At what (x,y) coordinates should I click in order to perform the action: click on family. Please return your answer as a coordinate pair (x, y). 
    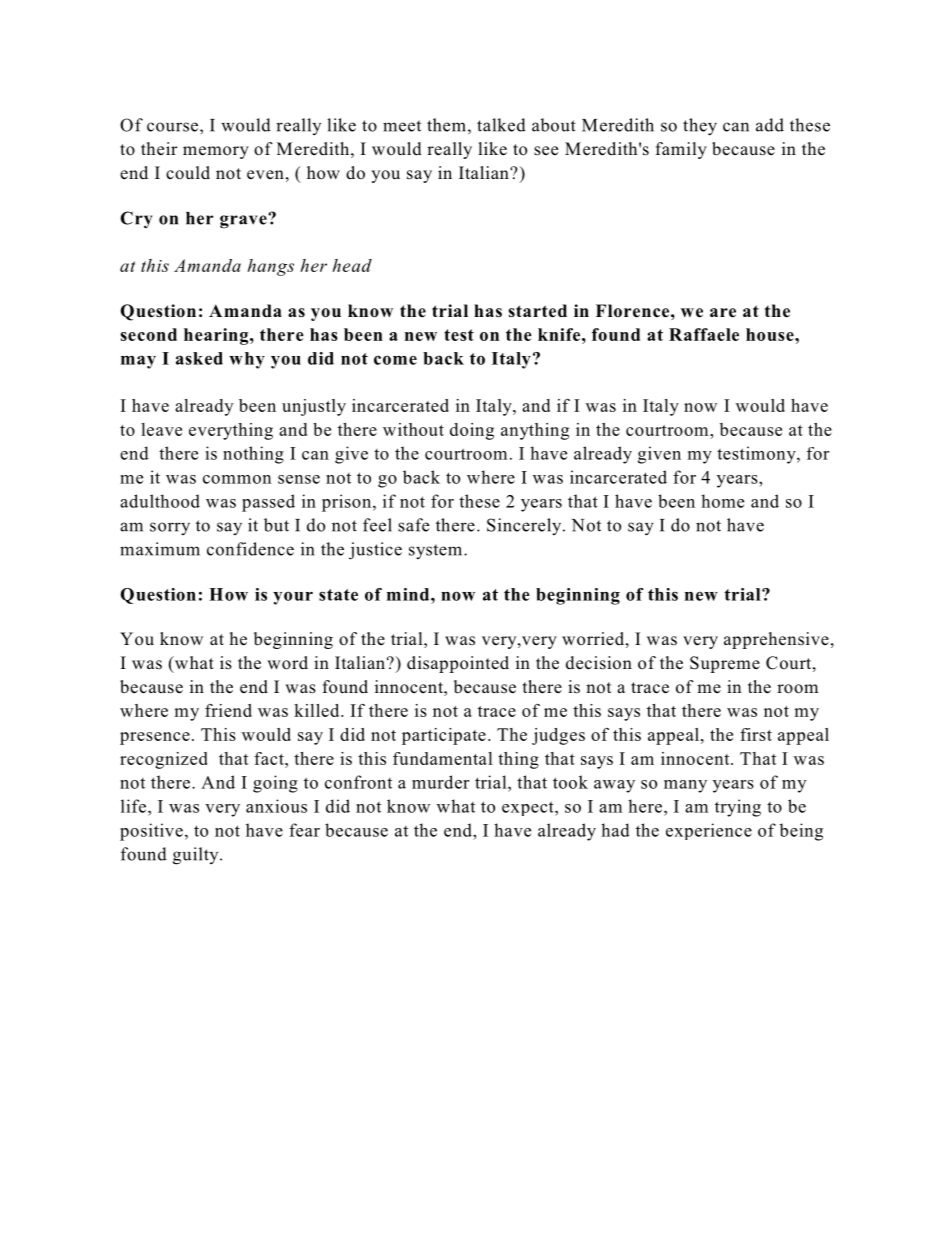
    Looking at the image, I should click on (681, 150).
